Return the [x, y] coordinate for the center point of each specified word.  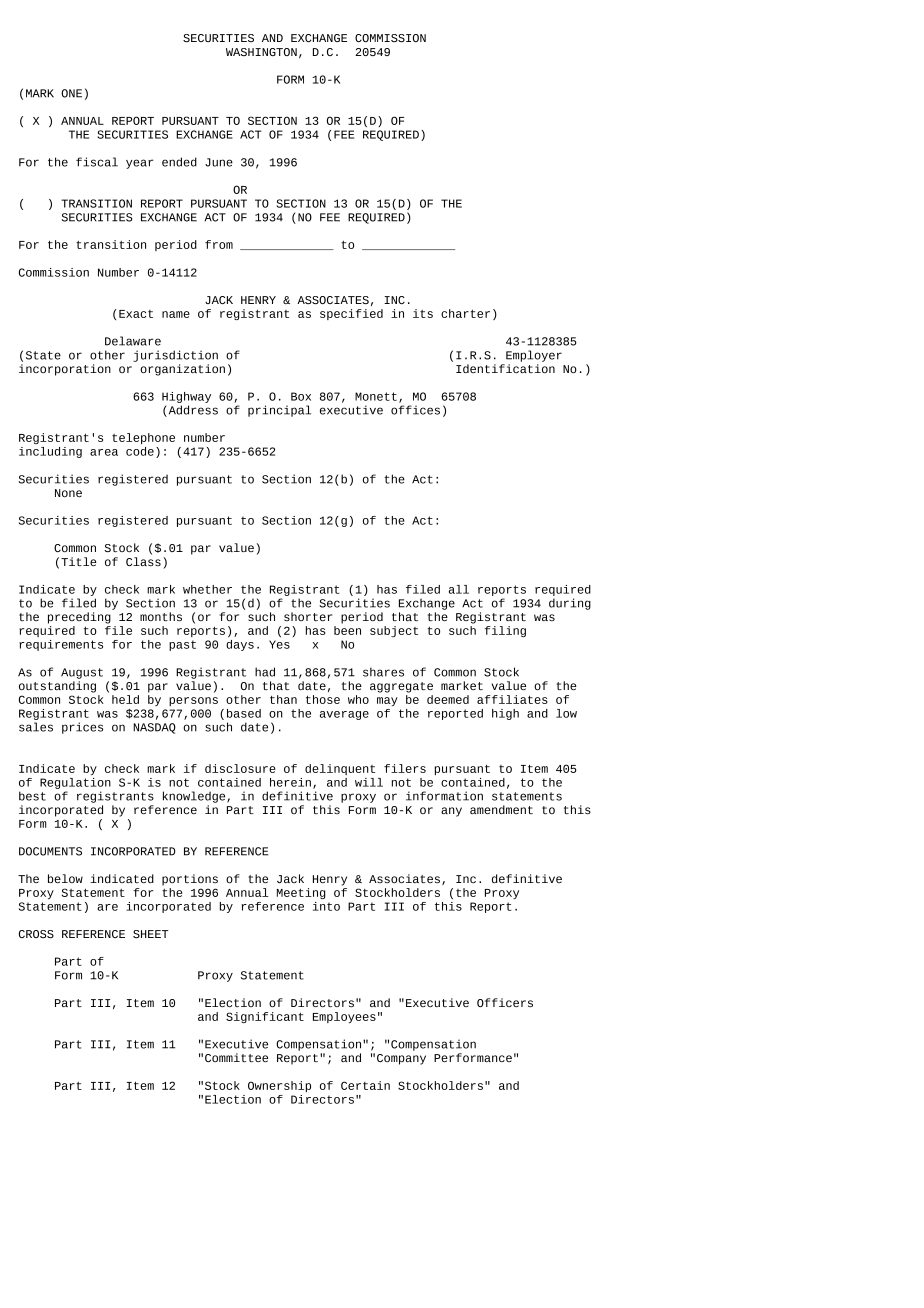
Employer [534, 356]
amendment [501, 809]
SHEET [151, 934]
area [104, 452]
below [65, 878]
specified [351, 314]
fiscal [97, 162]
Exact [136, 314]
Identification [505, 368]
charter [465, 313]
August [82, 673]
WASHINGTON [261, 52]
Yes [279, 644]
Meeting [301, 893]
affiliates [512, 699]
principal [279, 411]
